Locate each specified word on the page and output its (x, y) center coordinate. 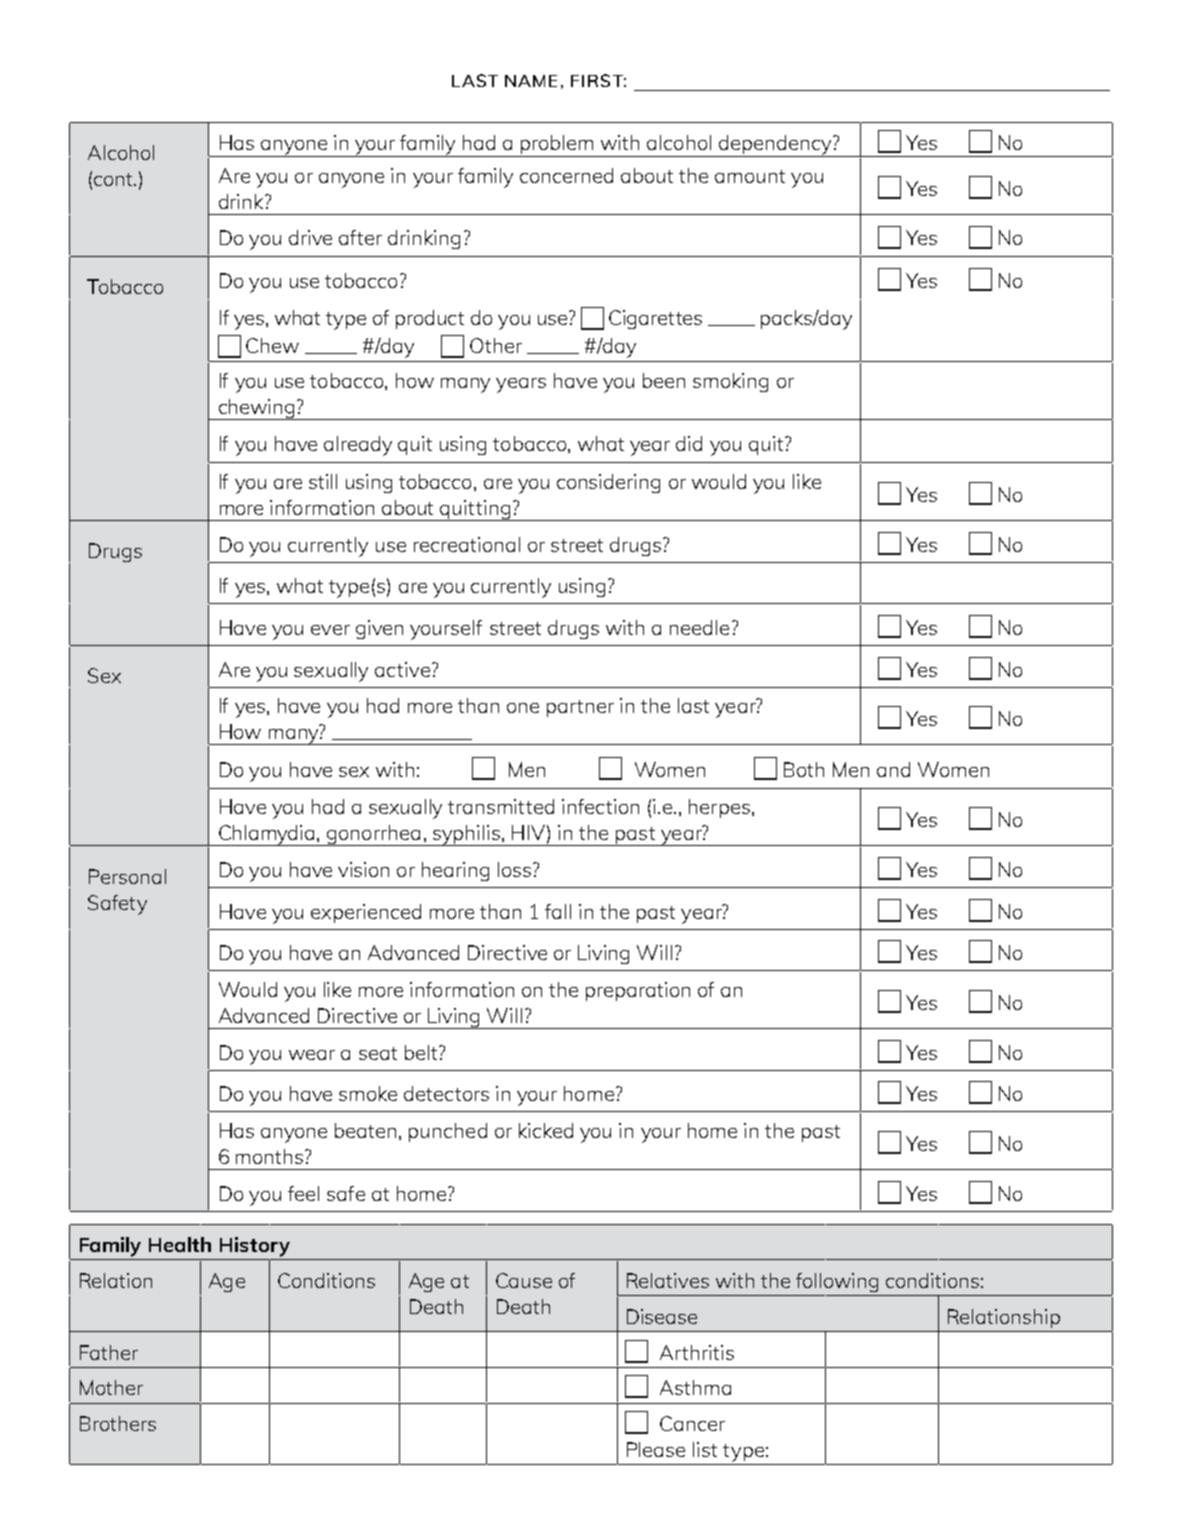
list (705, 1449)
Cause (524, 1280)
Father (109, 1352)
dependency (775, 146)
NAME (531, 81)
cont (114, 179)
